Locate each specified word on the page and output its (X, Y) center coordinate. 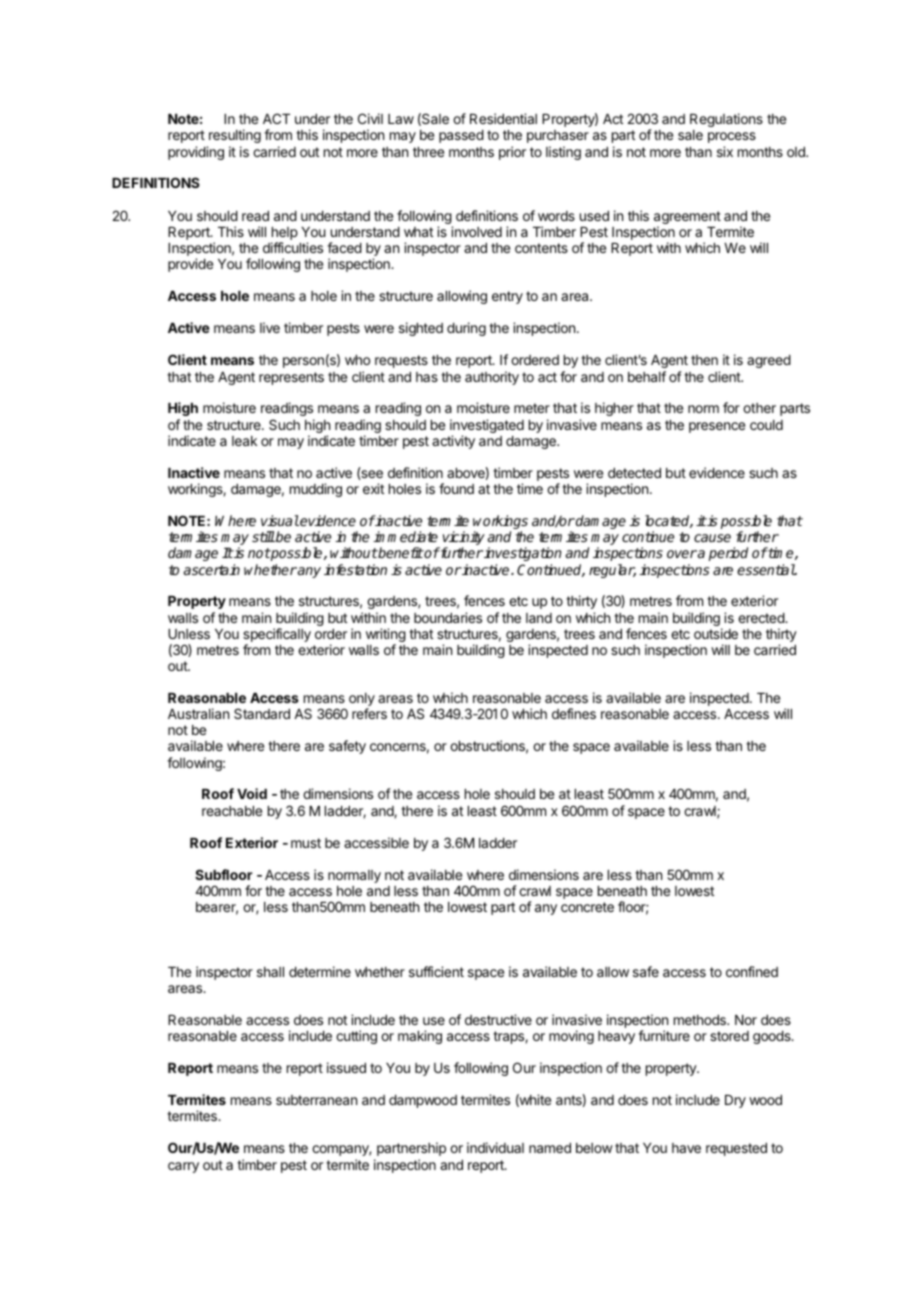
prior (512, 153)
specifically (277, 636)
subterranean (316, 1100)
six (725, 151)
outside (716, 633)
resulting (235, 136)
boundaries (448, 617)
